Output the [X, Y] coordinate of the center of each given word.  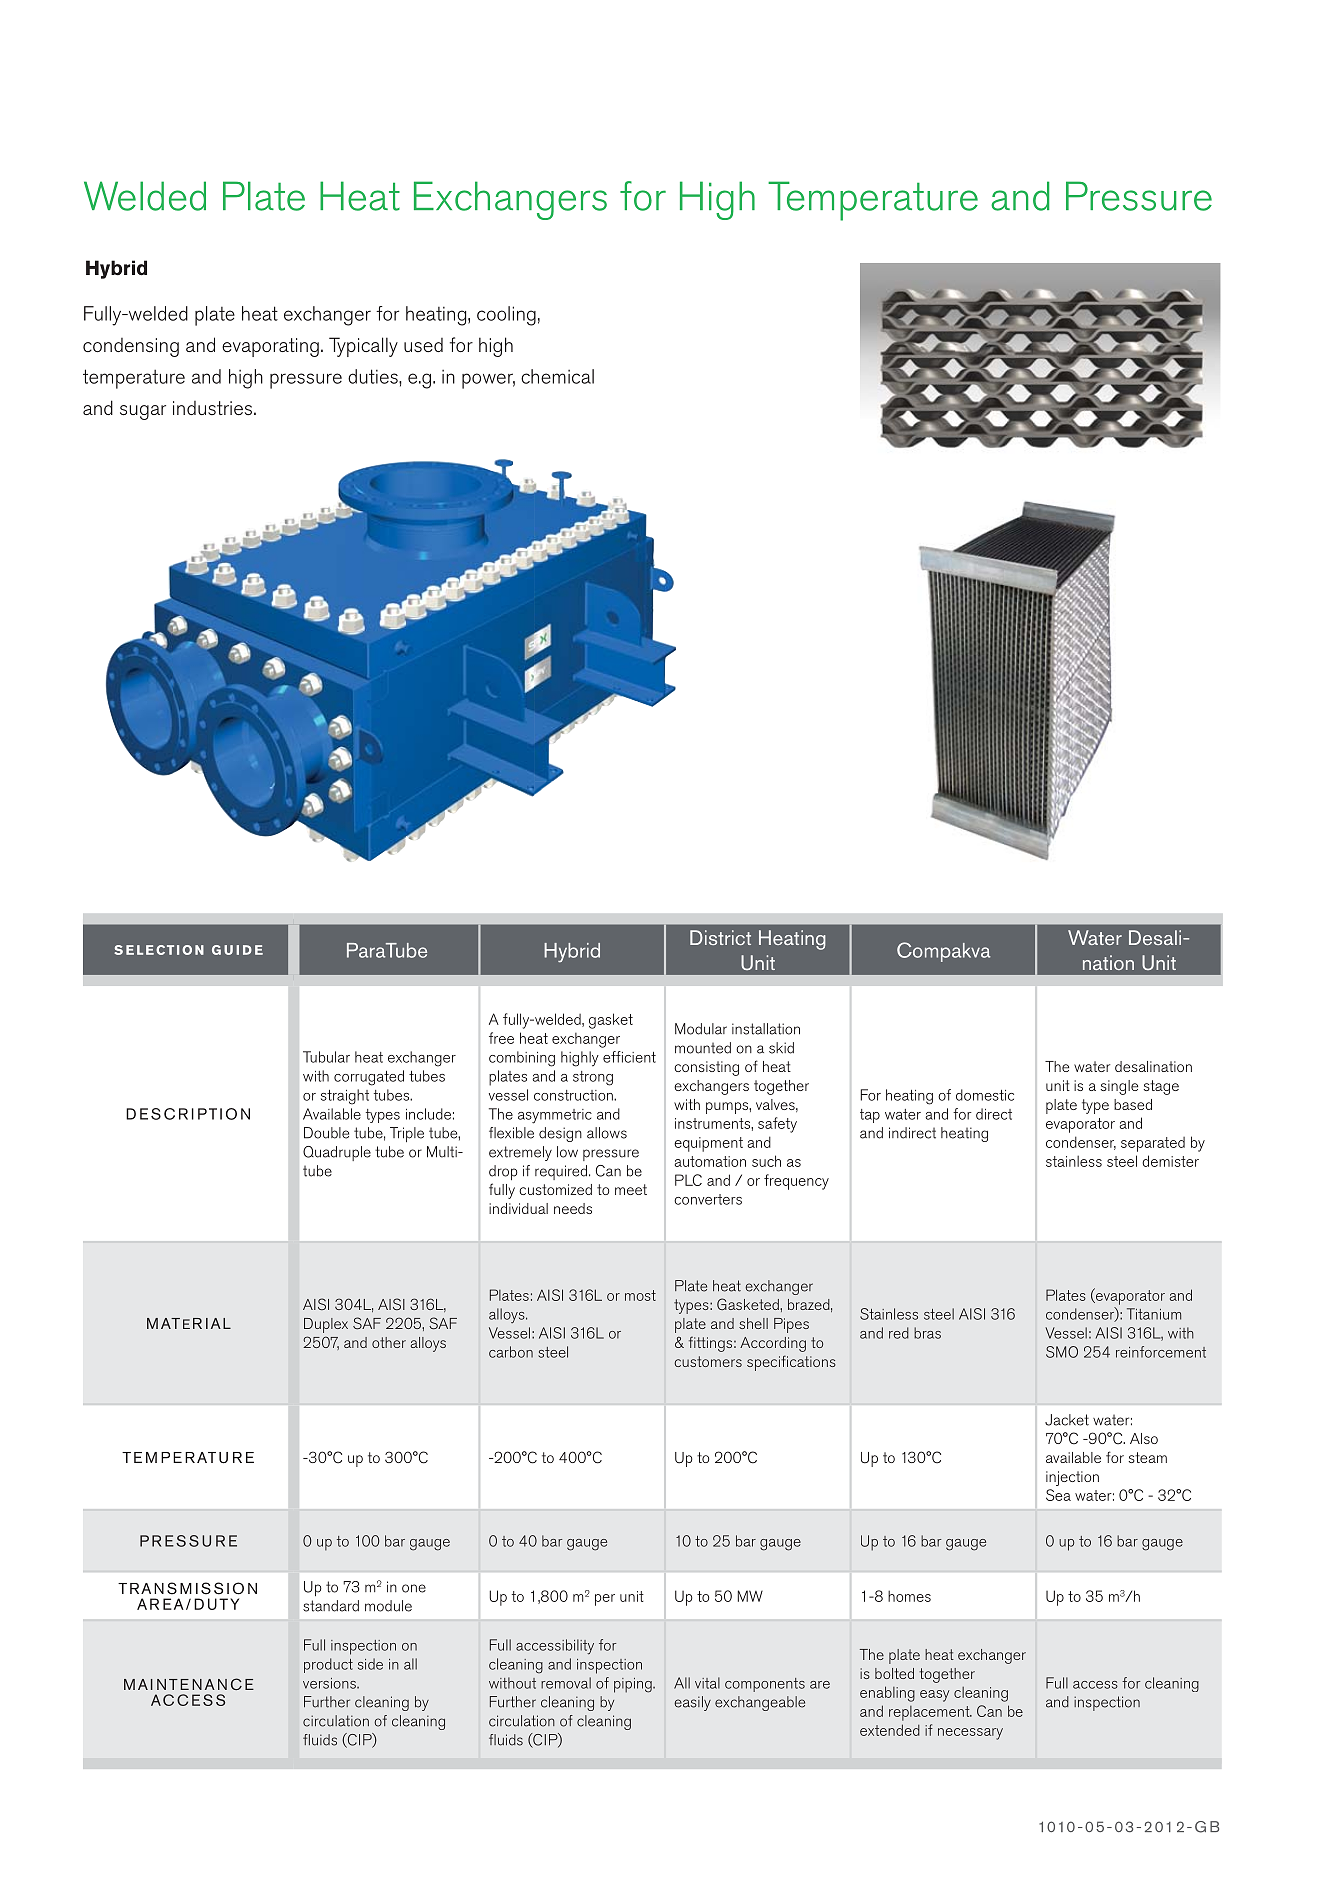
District [720, 937]
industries [214, 408]
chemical [557, 376]
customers [708, 1361]
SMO [1062, 1352]
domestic [985, 1095]
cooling [506, 316]
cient [640, 1057]
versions [330, 1683]
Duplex [326, 1325]
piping [634, 1685]
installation [766, 1029]
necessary [970, 1734]
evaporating [270, 347]
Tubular [326, 1057]
